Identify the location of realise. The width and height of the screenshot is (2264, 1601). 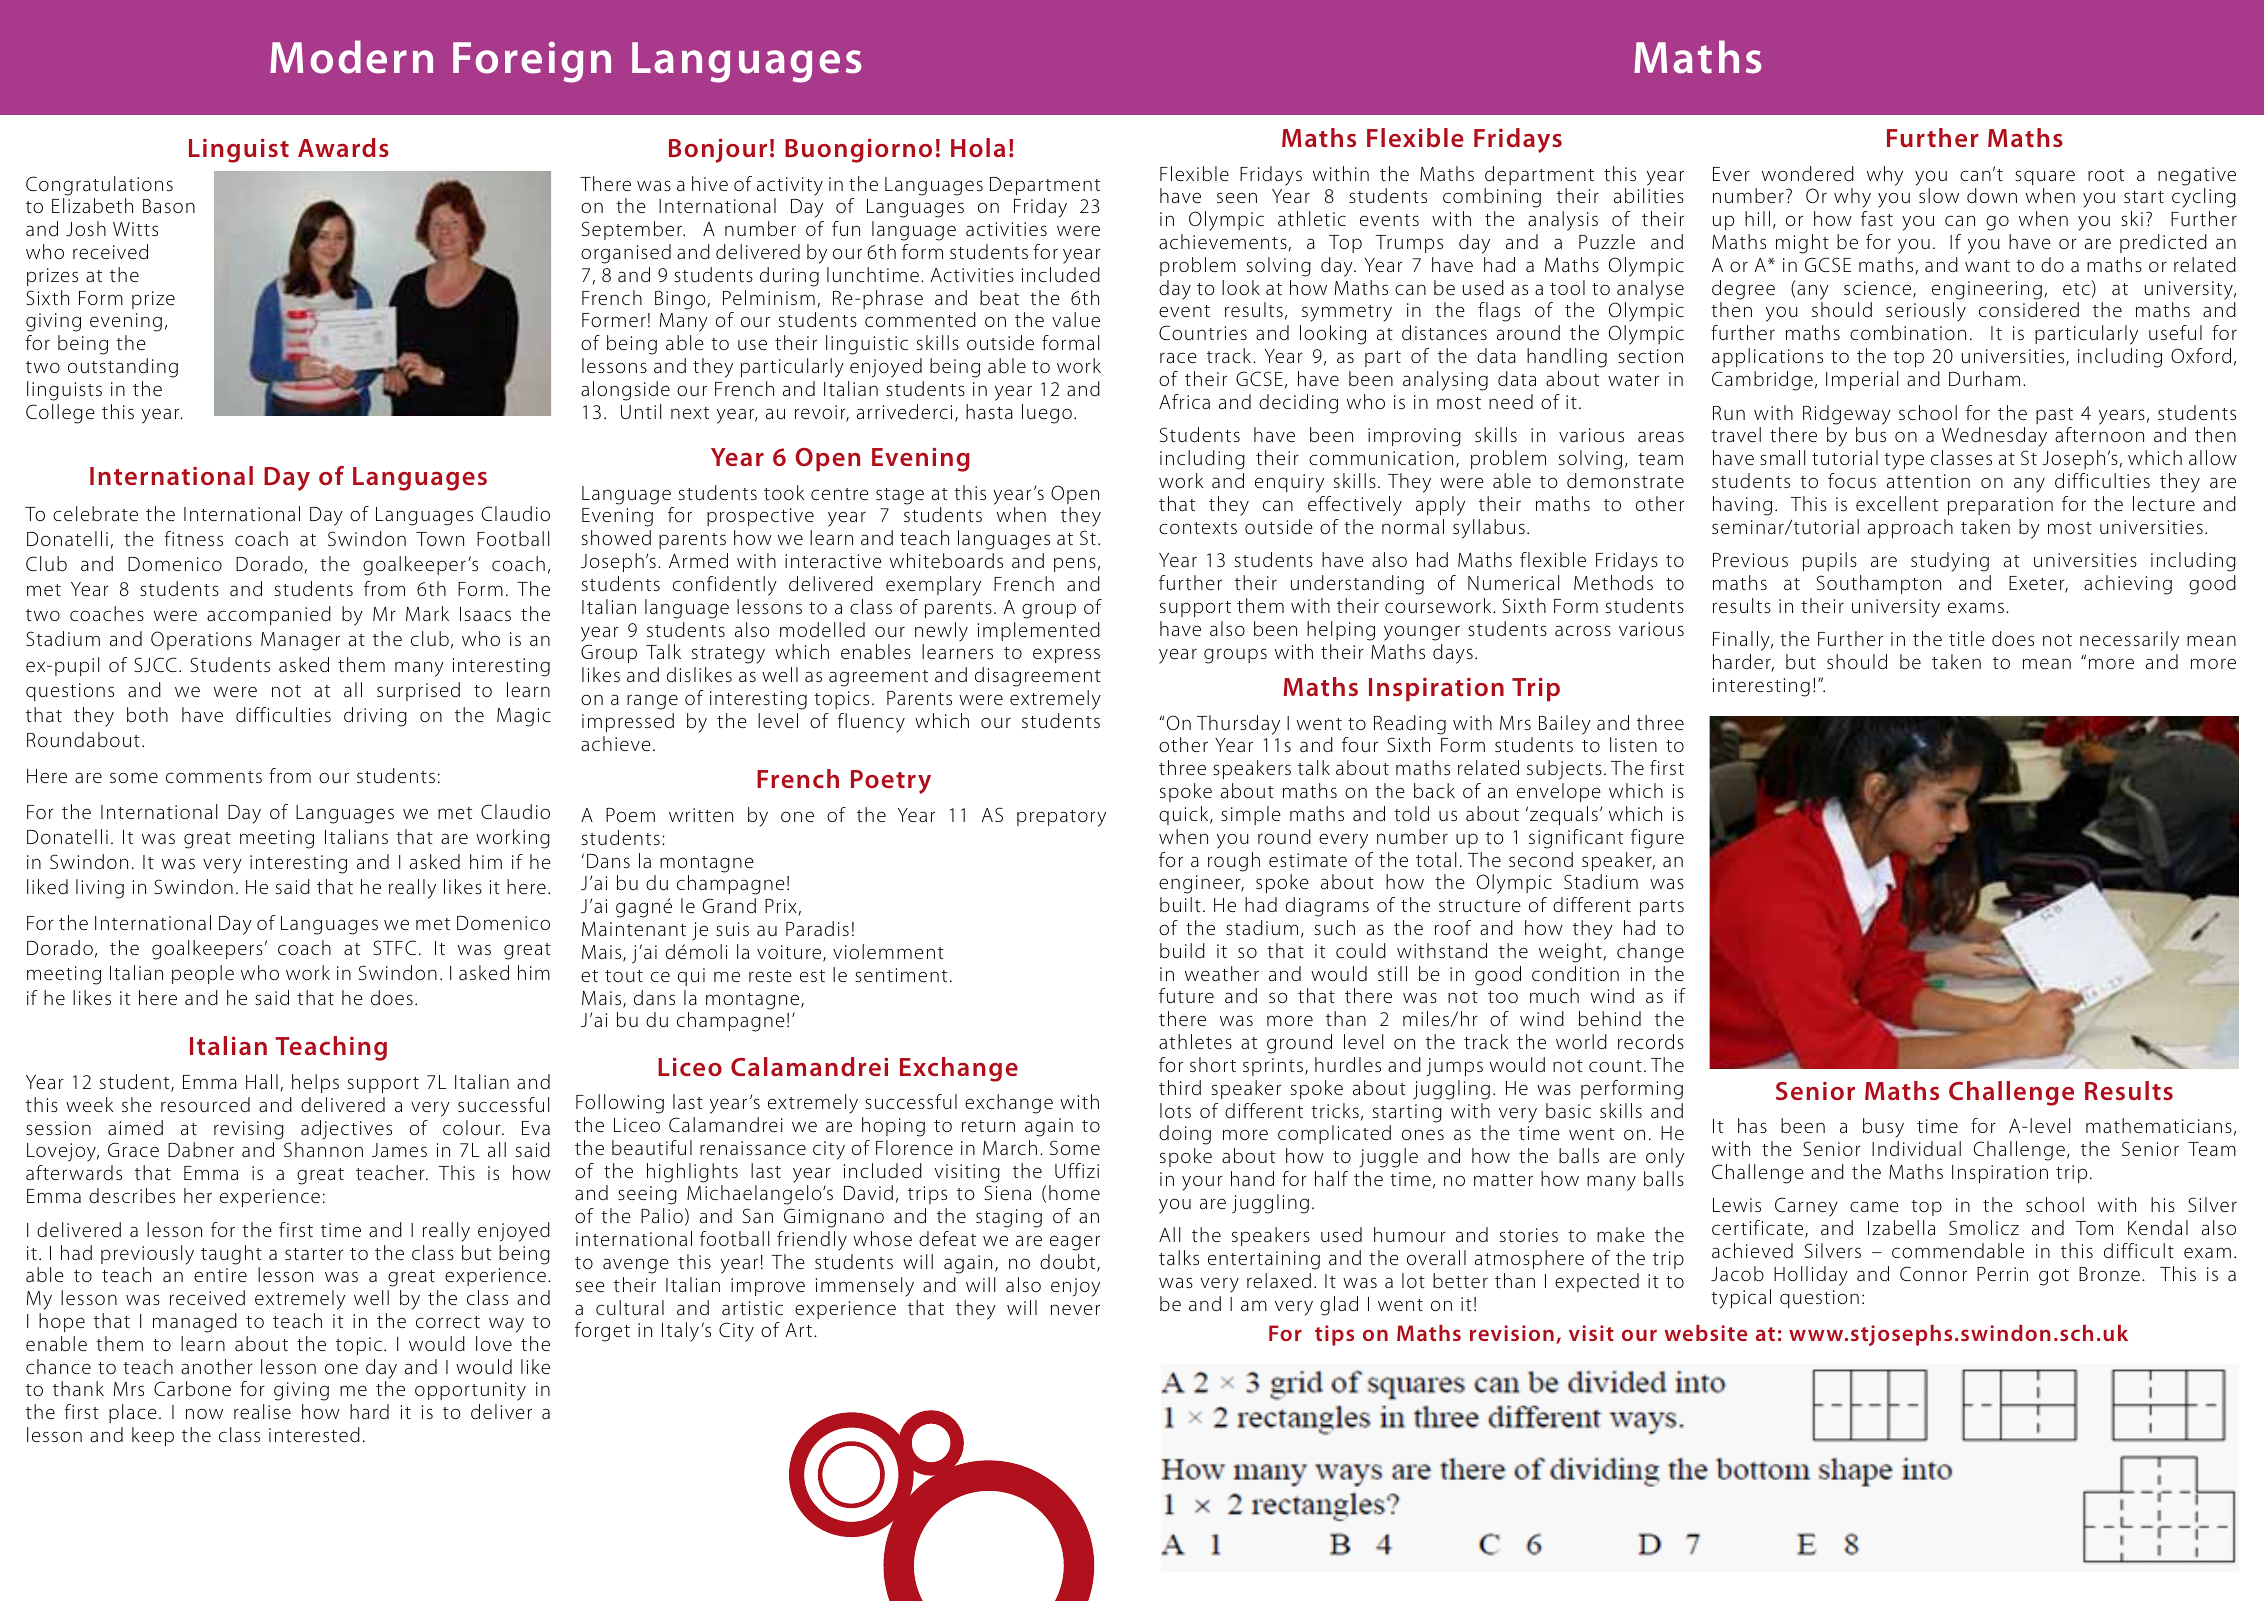
(262, 1411).
